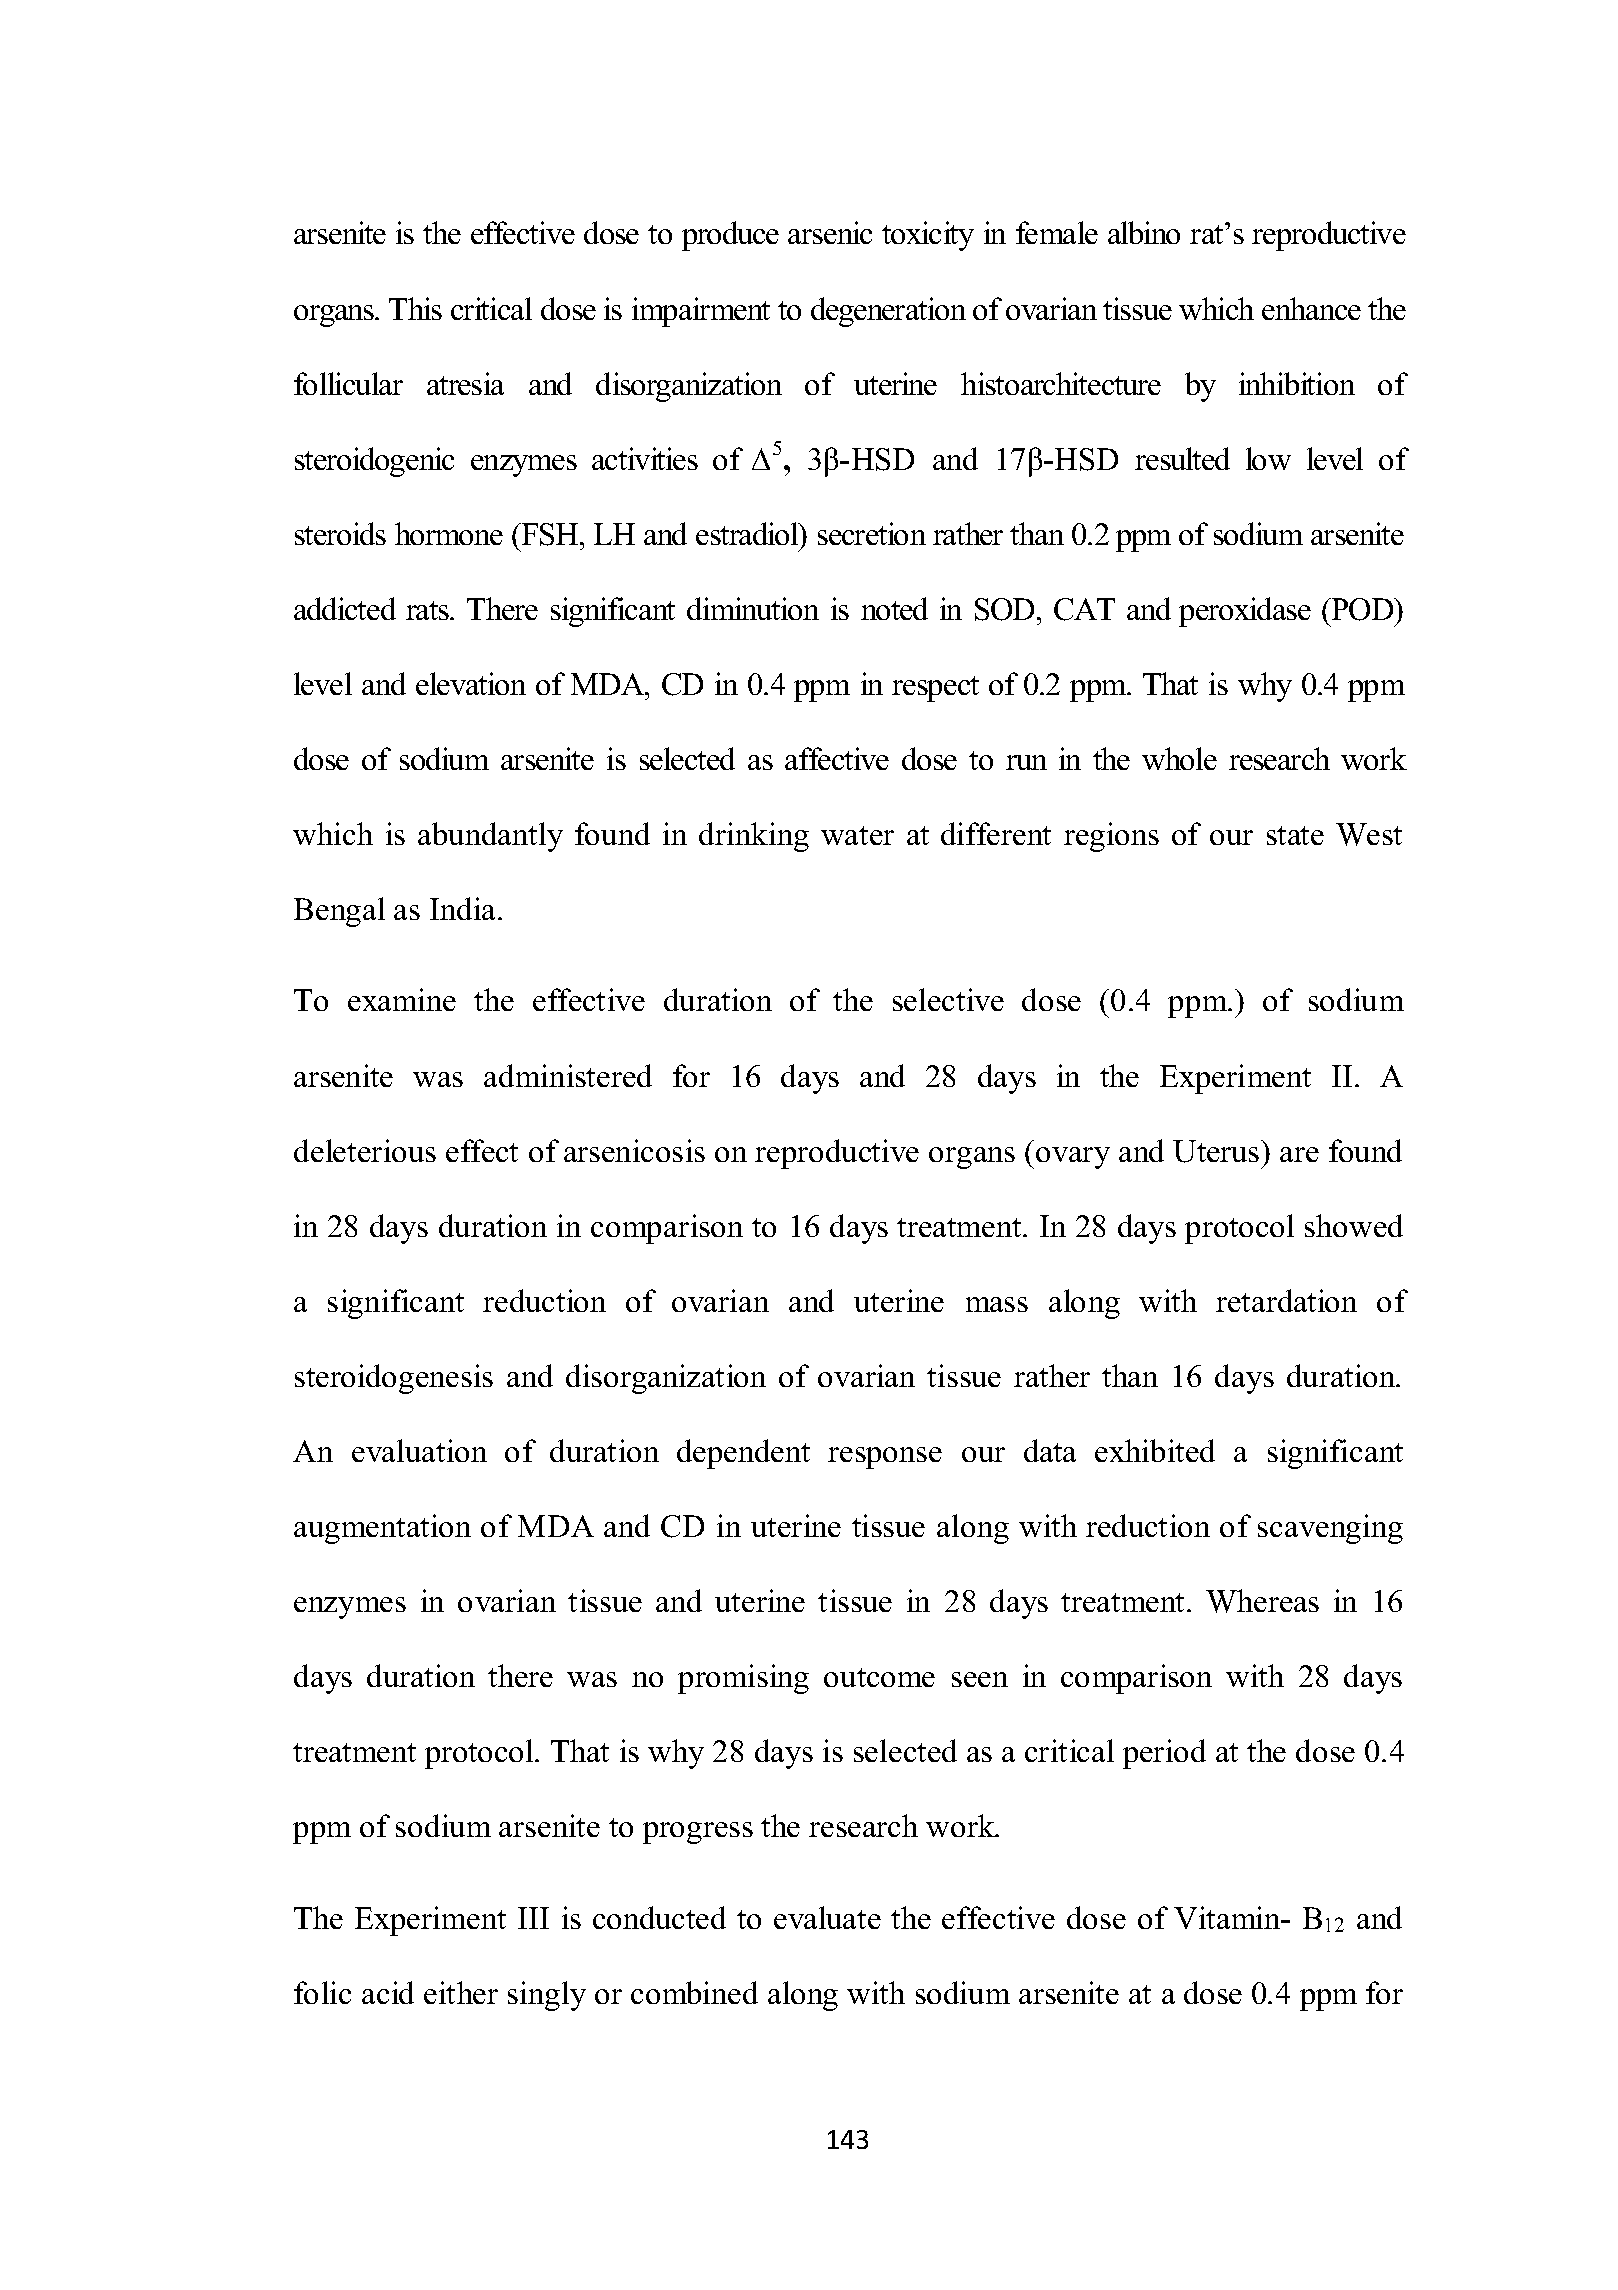 This document has width=1618, height=2290. Describe the element at coordinates (1330, 1529) in the document. I see `scavenging` at that location.
